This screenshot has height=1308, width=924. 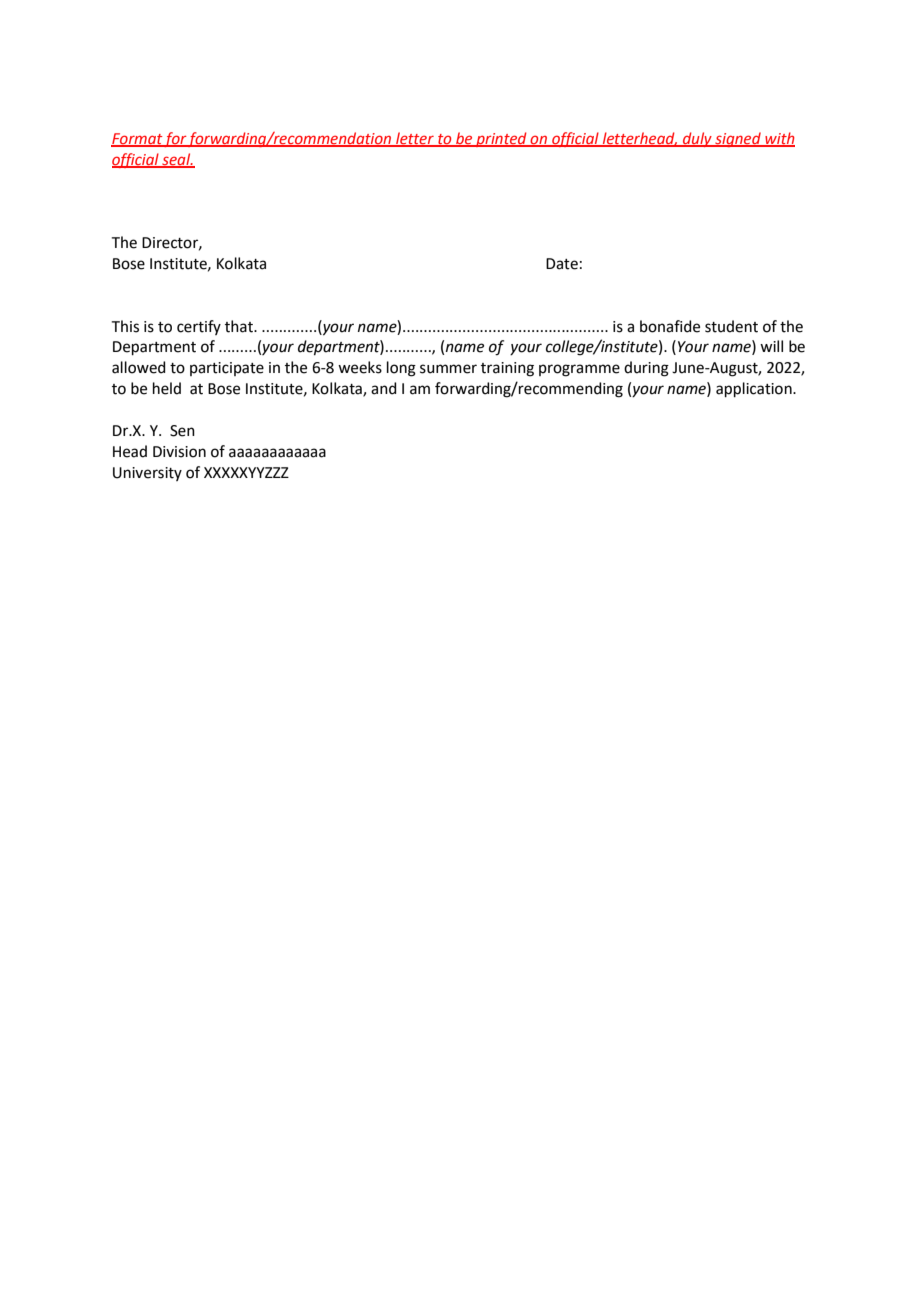 What do you see at coordinates (199, 327) in the screenshot?
I see `certify` at bounding box center [199, 327].
